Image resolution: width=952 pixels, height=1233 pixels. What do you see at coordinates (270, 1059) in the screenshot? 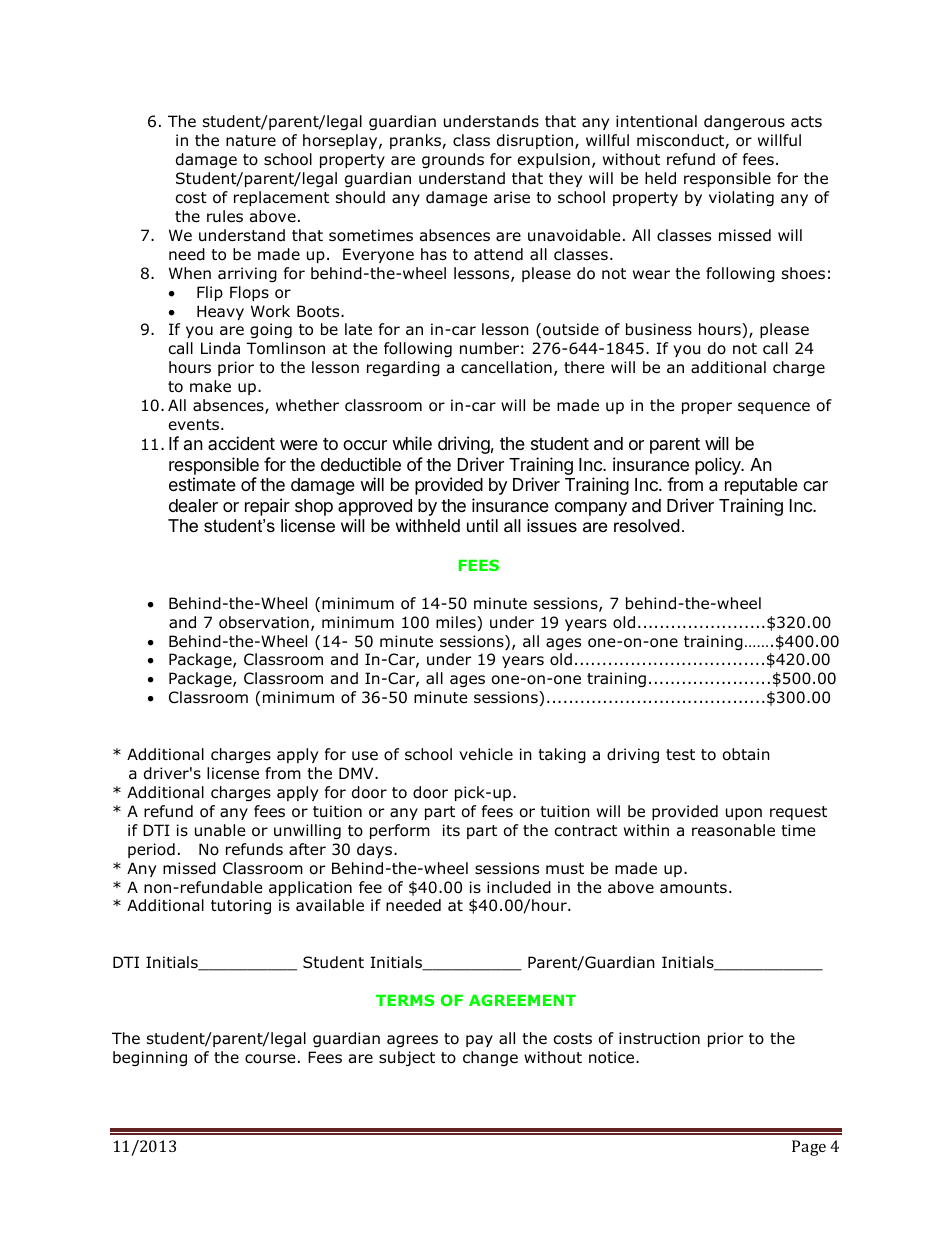
I see `course` at bounding box center [270, 1059].
